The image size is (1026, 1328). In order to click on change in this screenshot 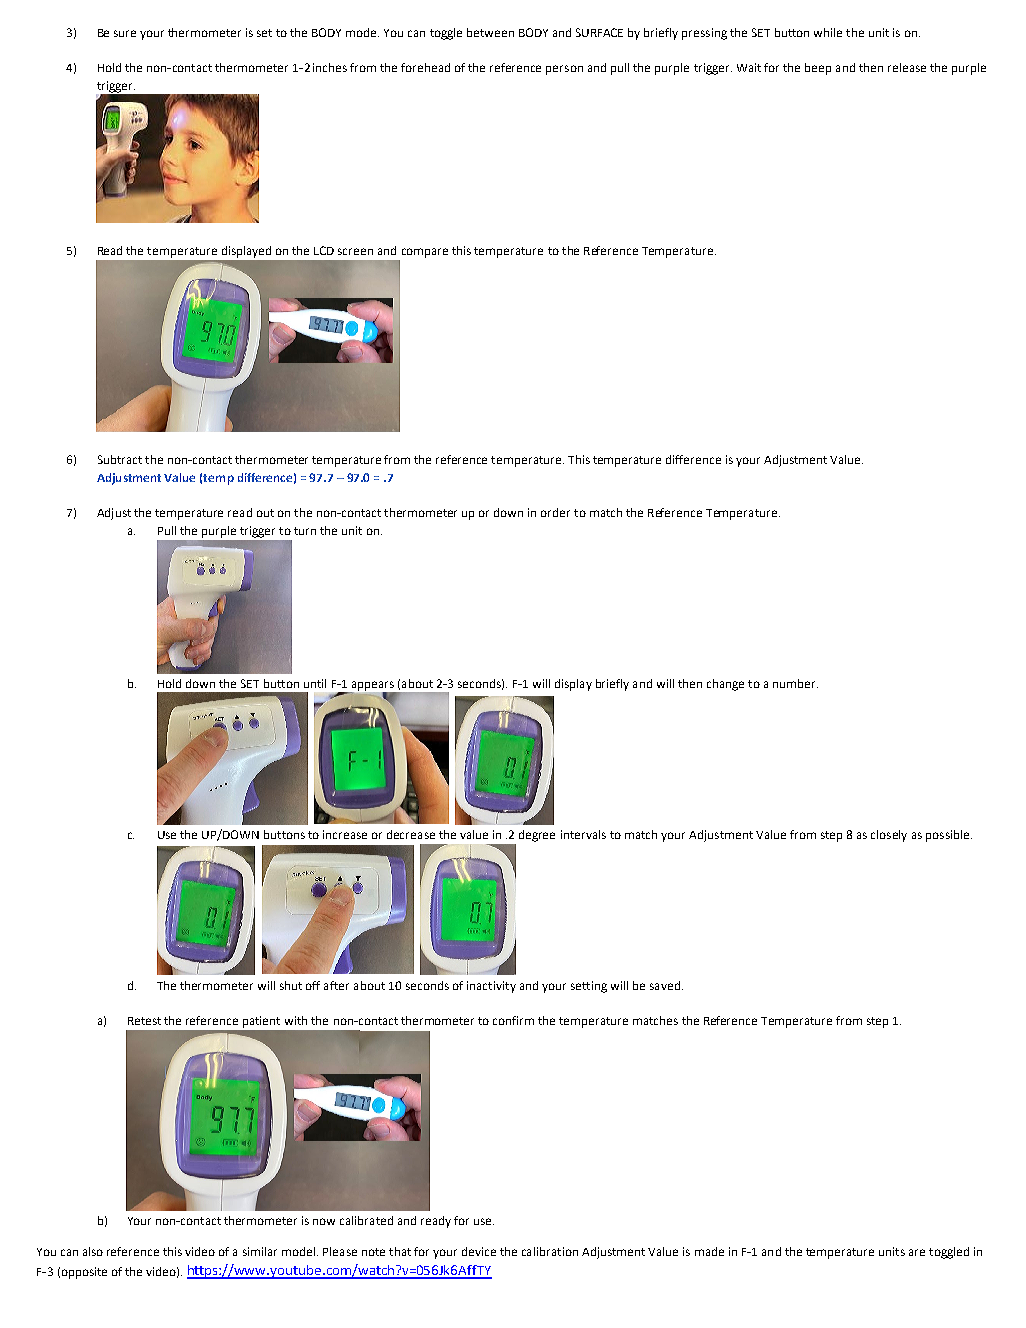, I will do `click(725, 685)`.
